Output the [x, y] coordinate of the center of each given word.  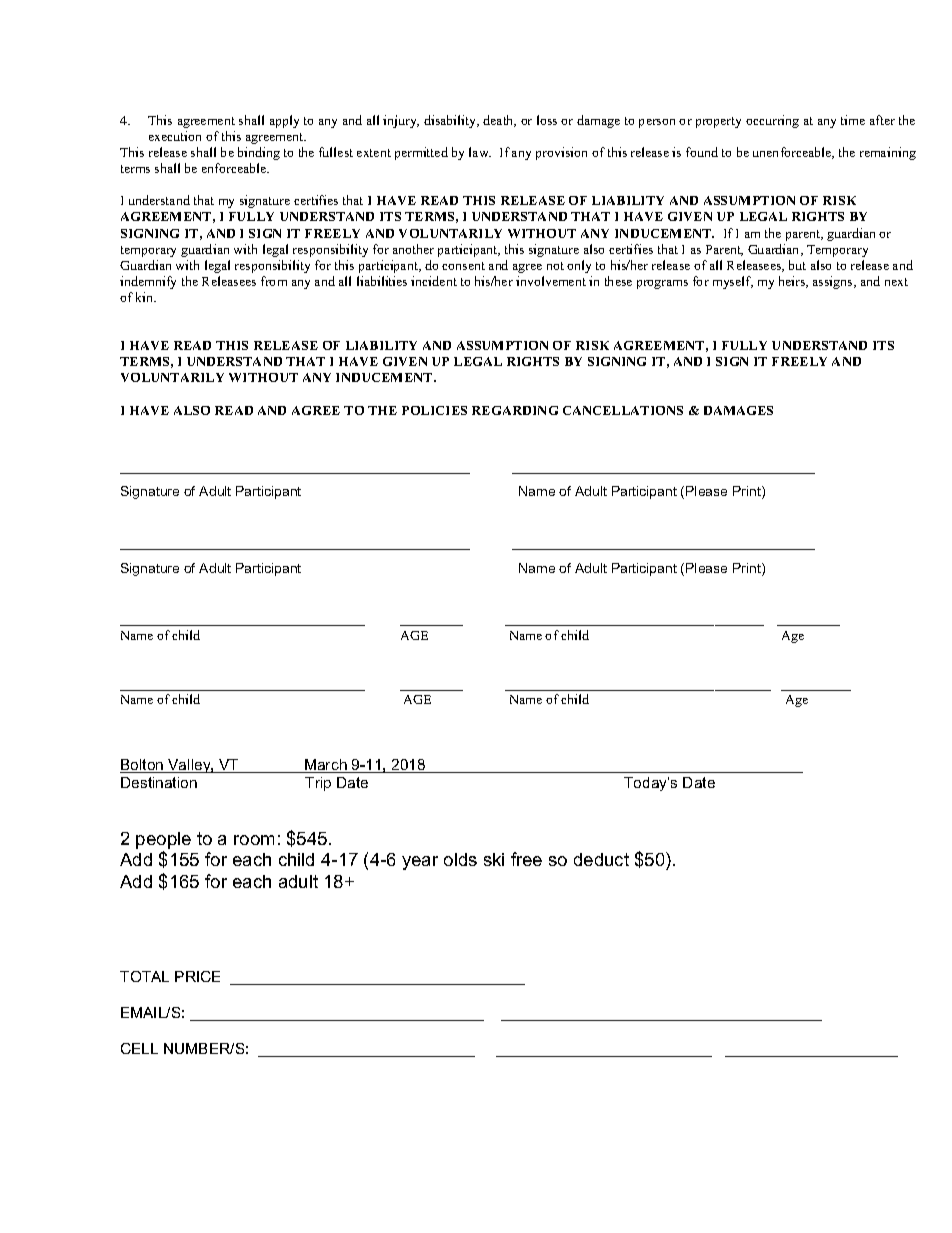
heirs [793, 282]
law [480, 152]
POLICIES [434, 410]
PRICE [197, 976]
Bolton [143, 766]
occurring [772, 121]
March [326, 766]
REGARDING [515, 410]
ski [494, 859]
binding [259, 153]
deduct [601, 859]
